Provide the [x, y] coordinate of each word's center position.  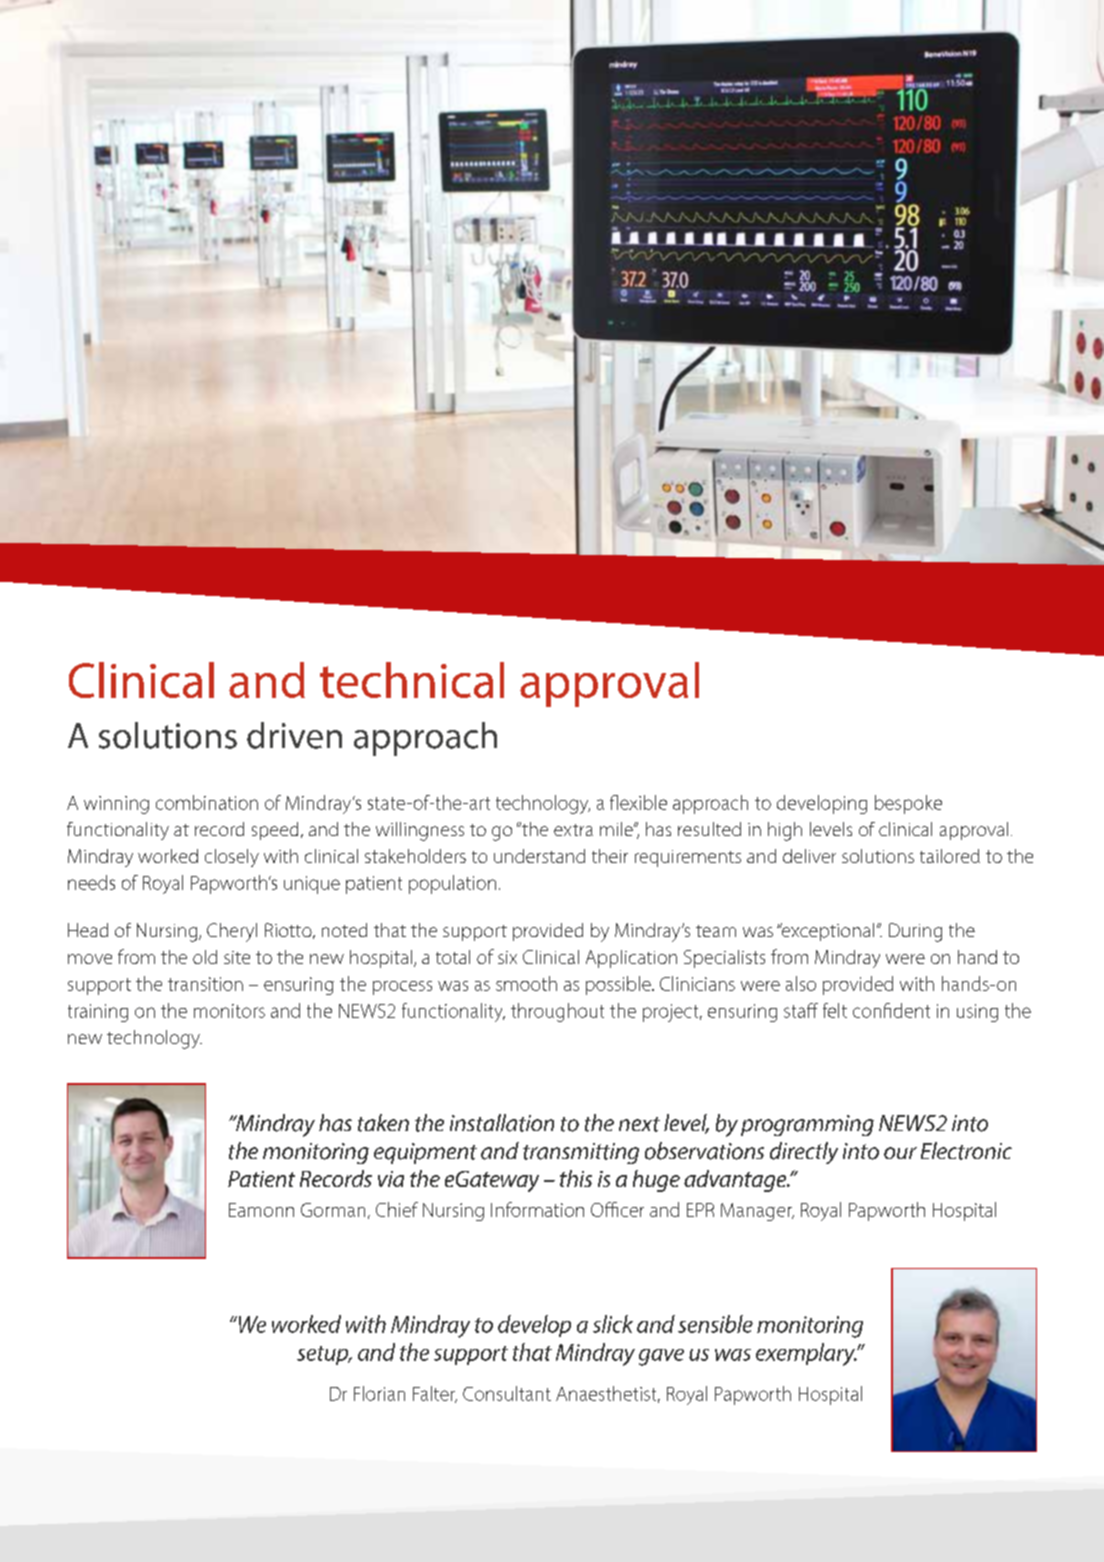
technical [412, 680]
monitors [229, 1011]
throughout [557, 1012]
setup [324, 1355]
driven [294, 735]
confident [891, 1010]
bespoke [908, 804]
